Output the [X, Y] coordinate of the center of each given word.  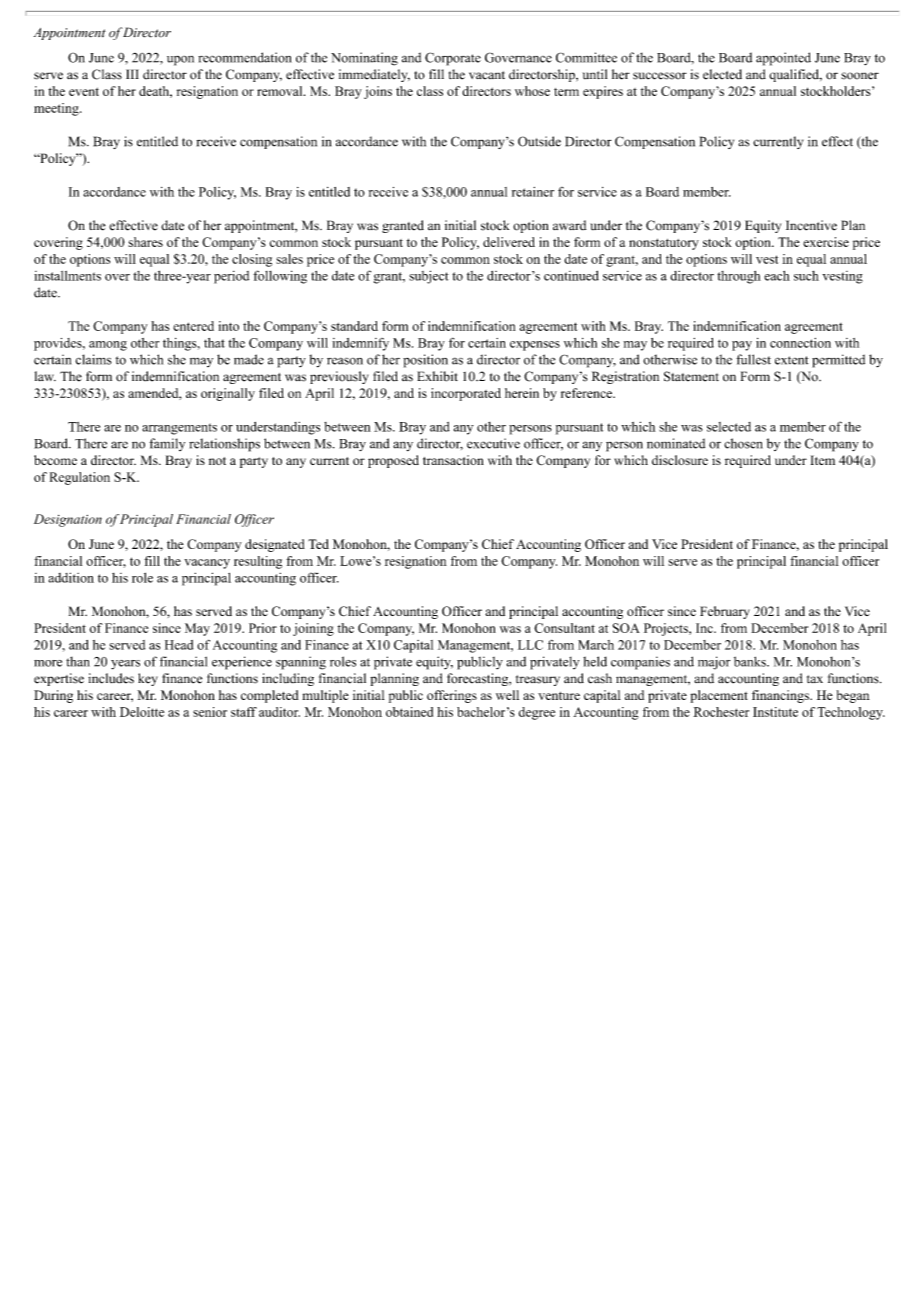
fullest [753, 359]
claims [94, 359]
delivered [509, 242]
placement [719, 696]
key [148, 679]
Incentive [811, 225]
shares [145, 242]
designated [275, 545]
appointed [783, 59]
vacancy [207, 564]
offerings [452, 696]
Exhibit [437, 376]
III [132, 74]
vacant [487, 75]
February [725, 612]
